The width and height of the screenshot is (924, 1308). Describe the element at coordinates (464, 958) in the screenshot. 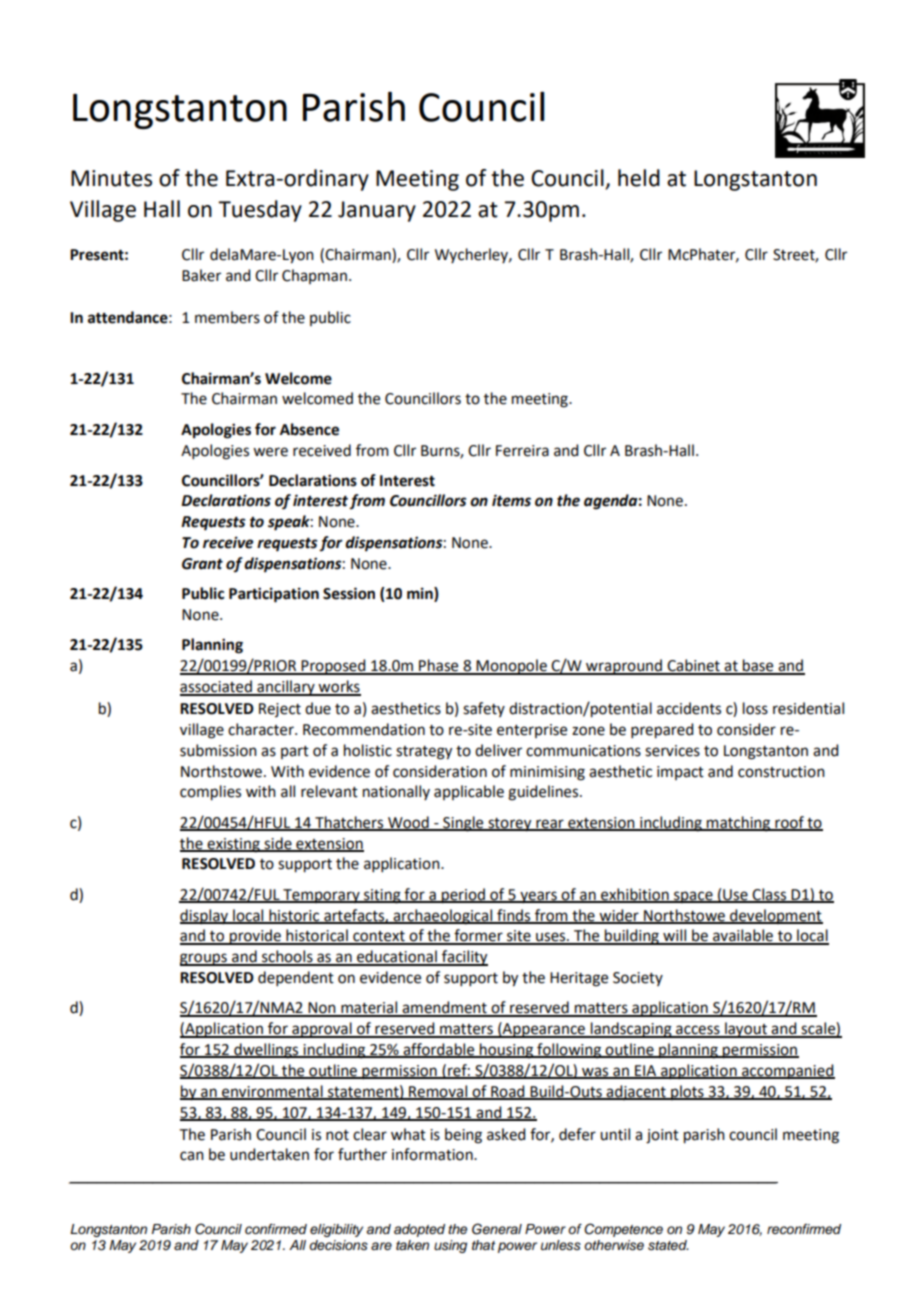

I see `facility` at that location.
